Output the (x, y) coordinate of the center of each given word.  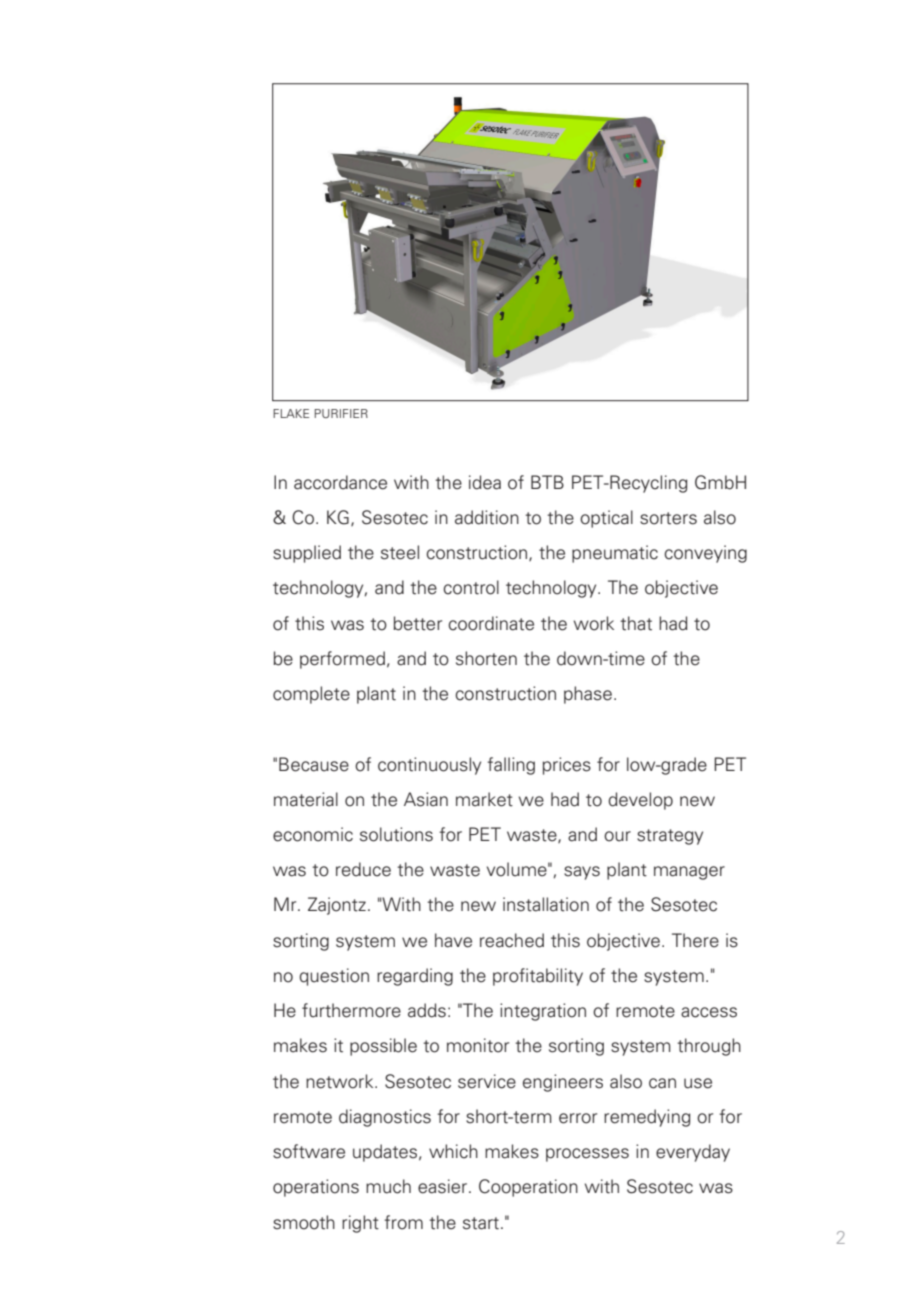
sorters (668, 518)
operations (316, 1188)
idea (485, 482)
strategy (670, 837)
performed (342, 660)
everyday (693, 1153)
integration (543, 1012)
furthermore (351, 1010)
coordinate (491, 623)
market (484, 799)
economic (313, 834)
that (636, 623)
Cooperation (528, 1188)
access (709, 1012)
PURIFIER (341, 413)
